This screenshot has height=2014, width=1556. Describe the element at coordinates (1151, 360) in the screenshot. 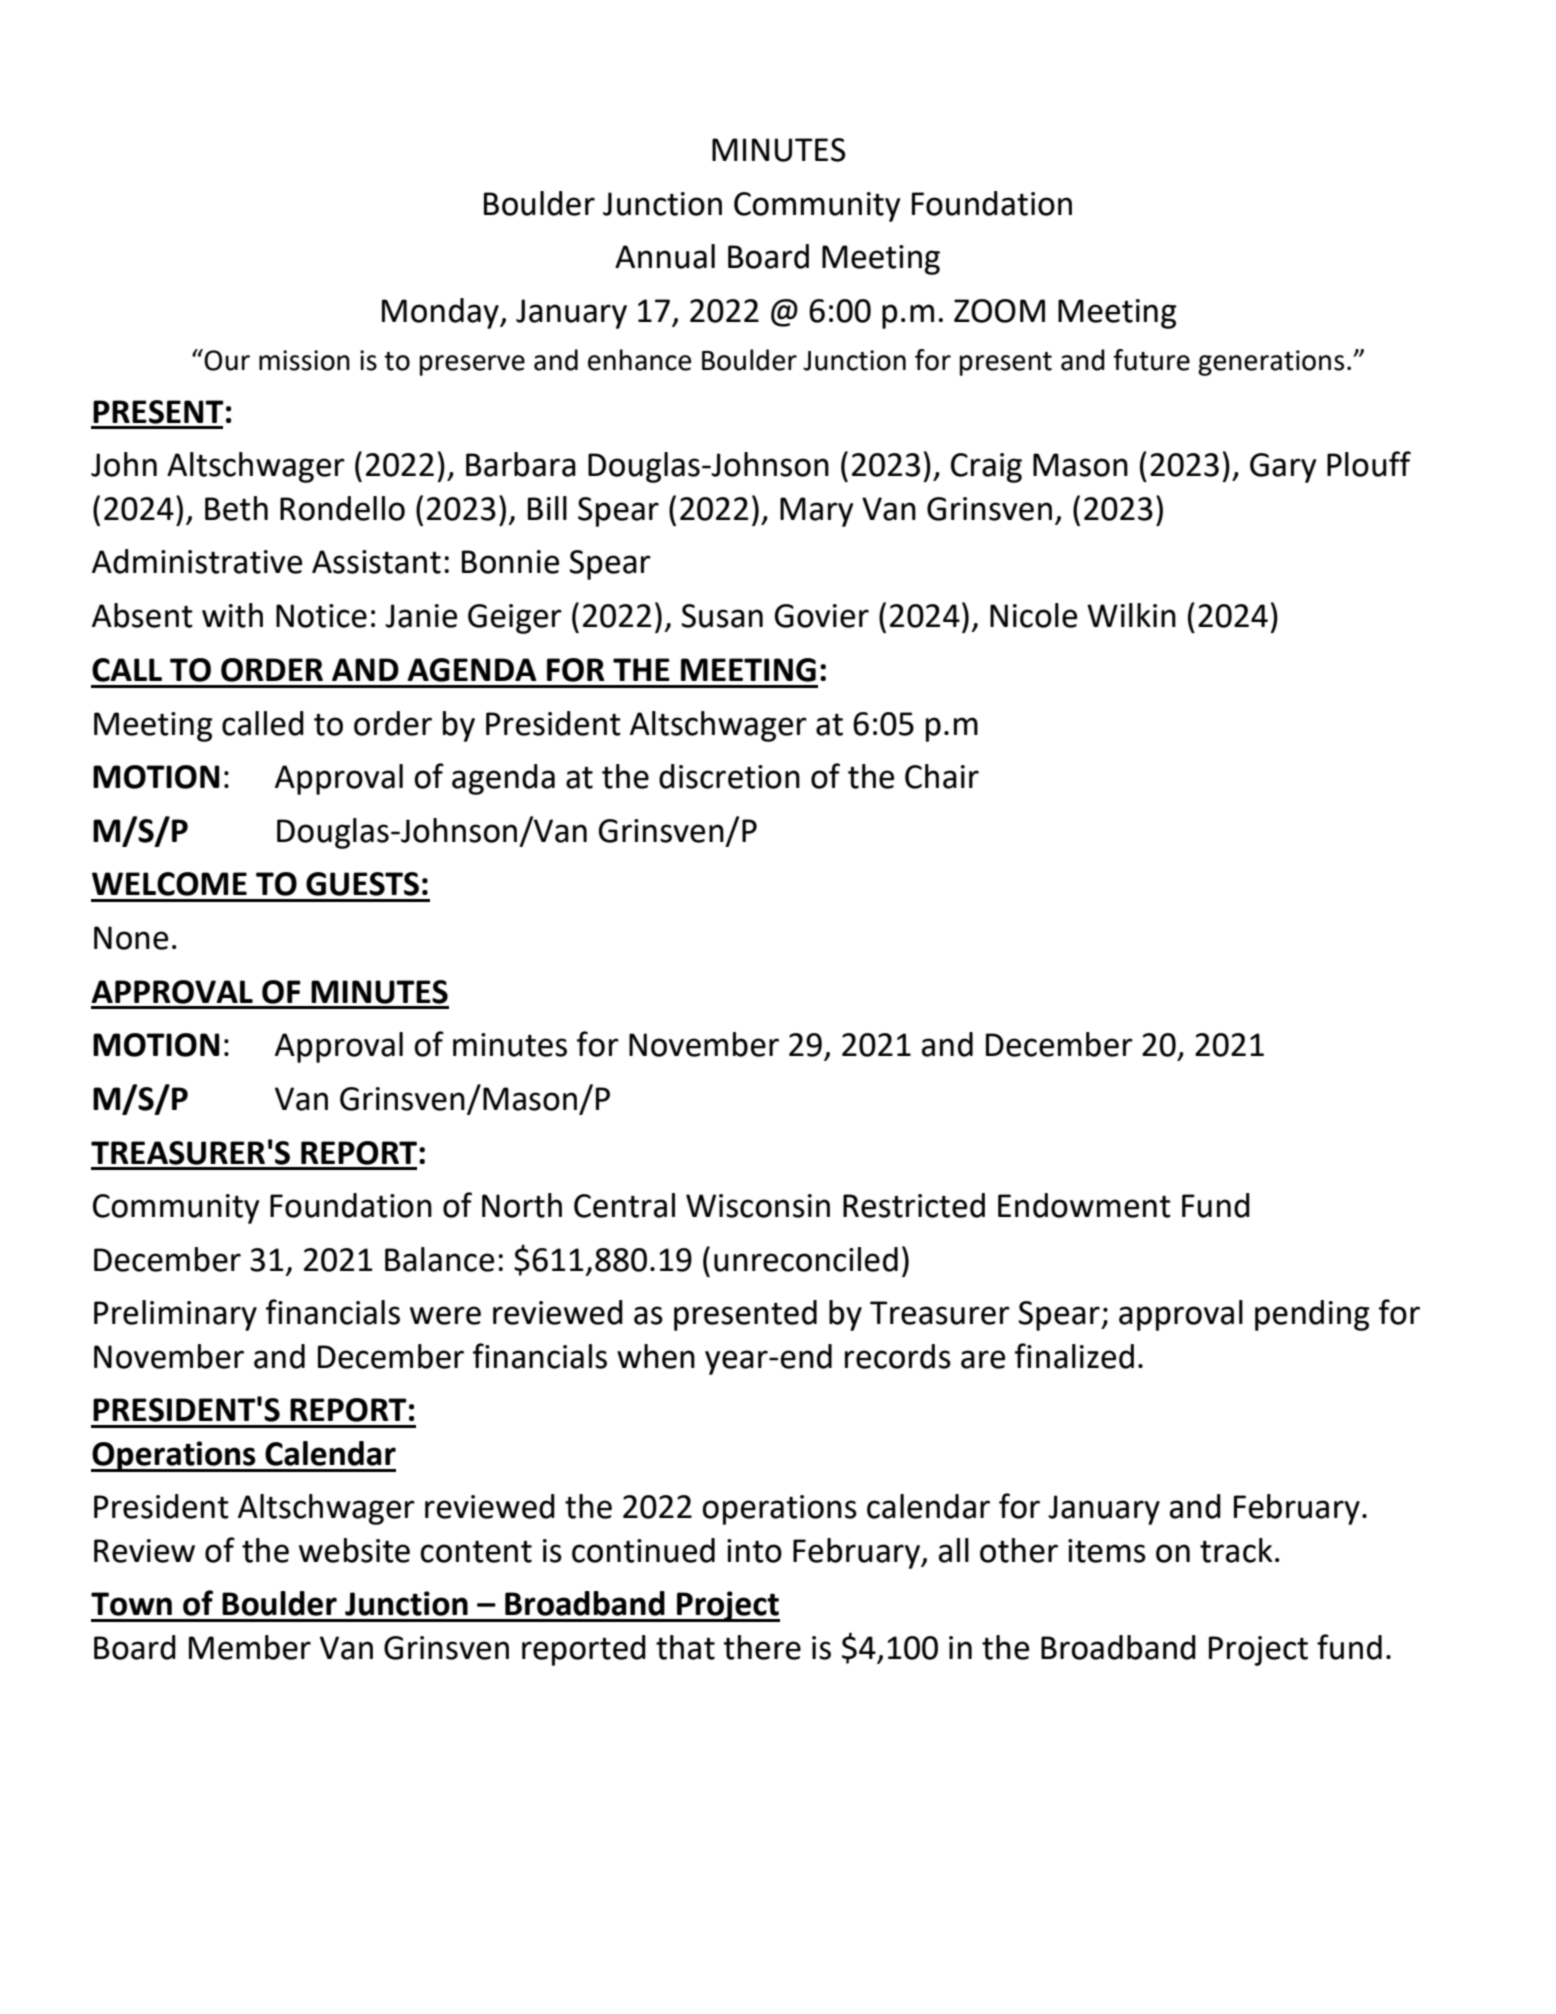

I see `future` at that location.
